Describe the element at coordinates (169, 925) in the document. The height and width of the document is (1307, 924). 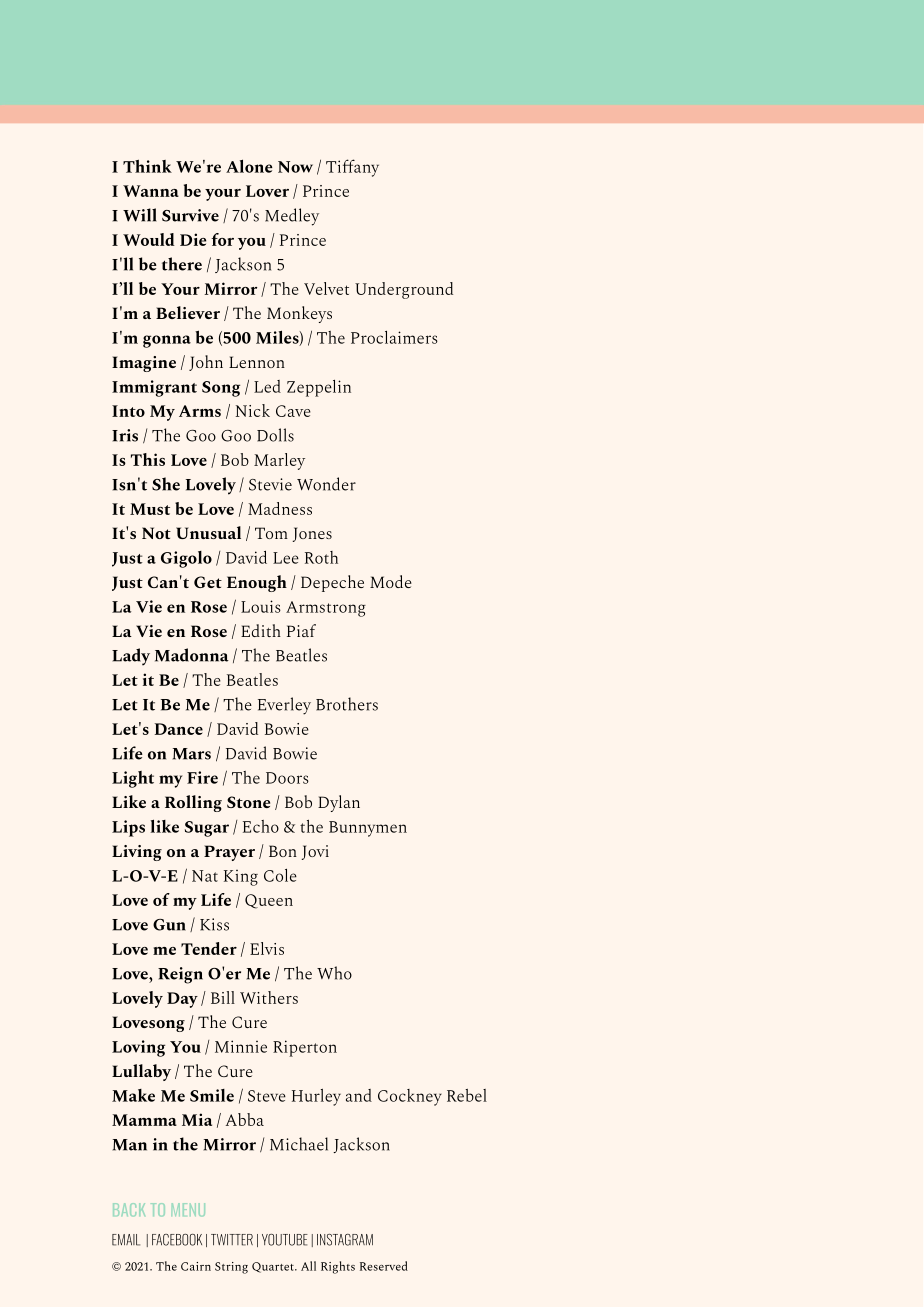
I see `Gun` at that location.
